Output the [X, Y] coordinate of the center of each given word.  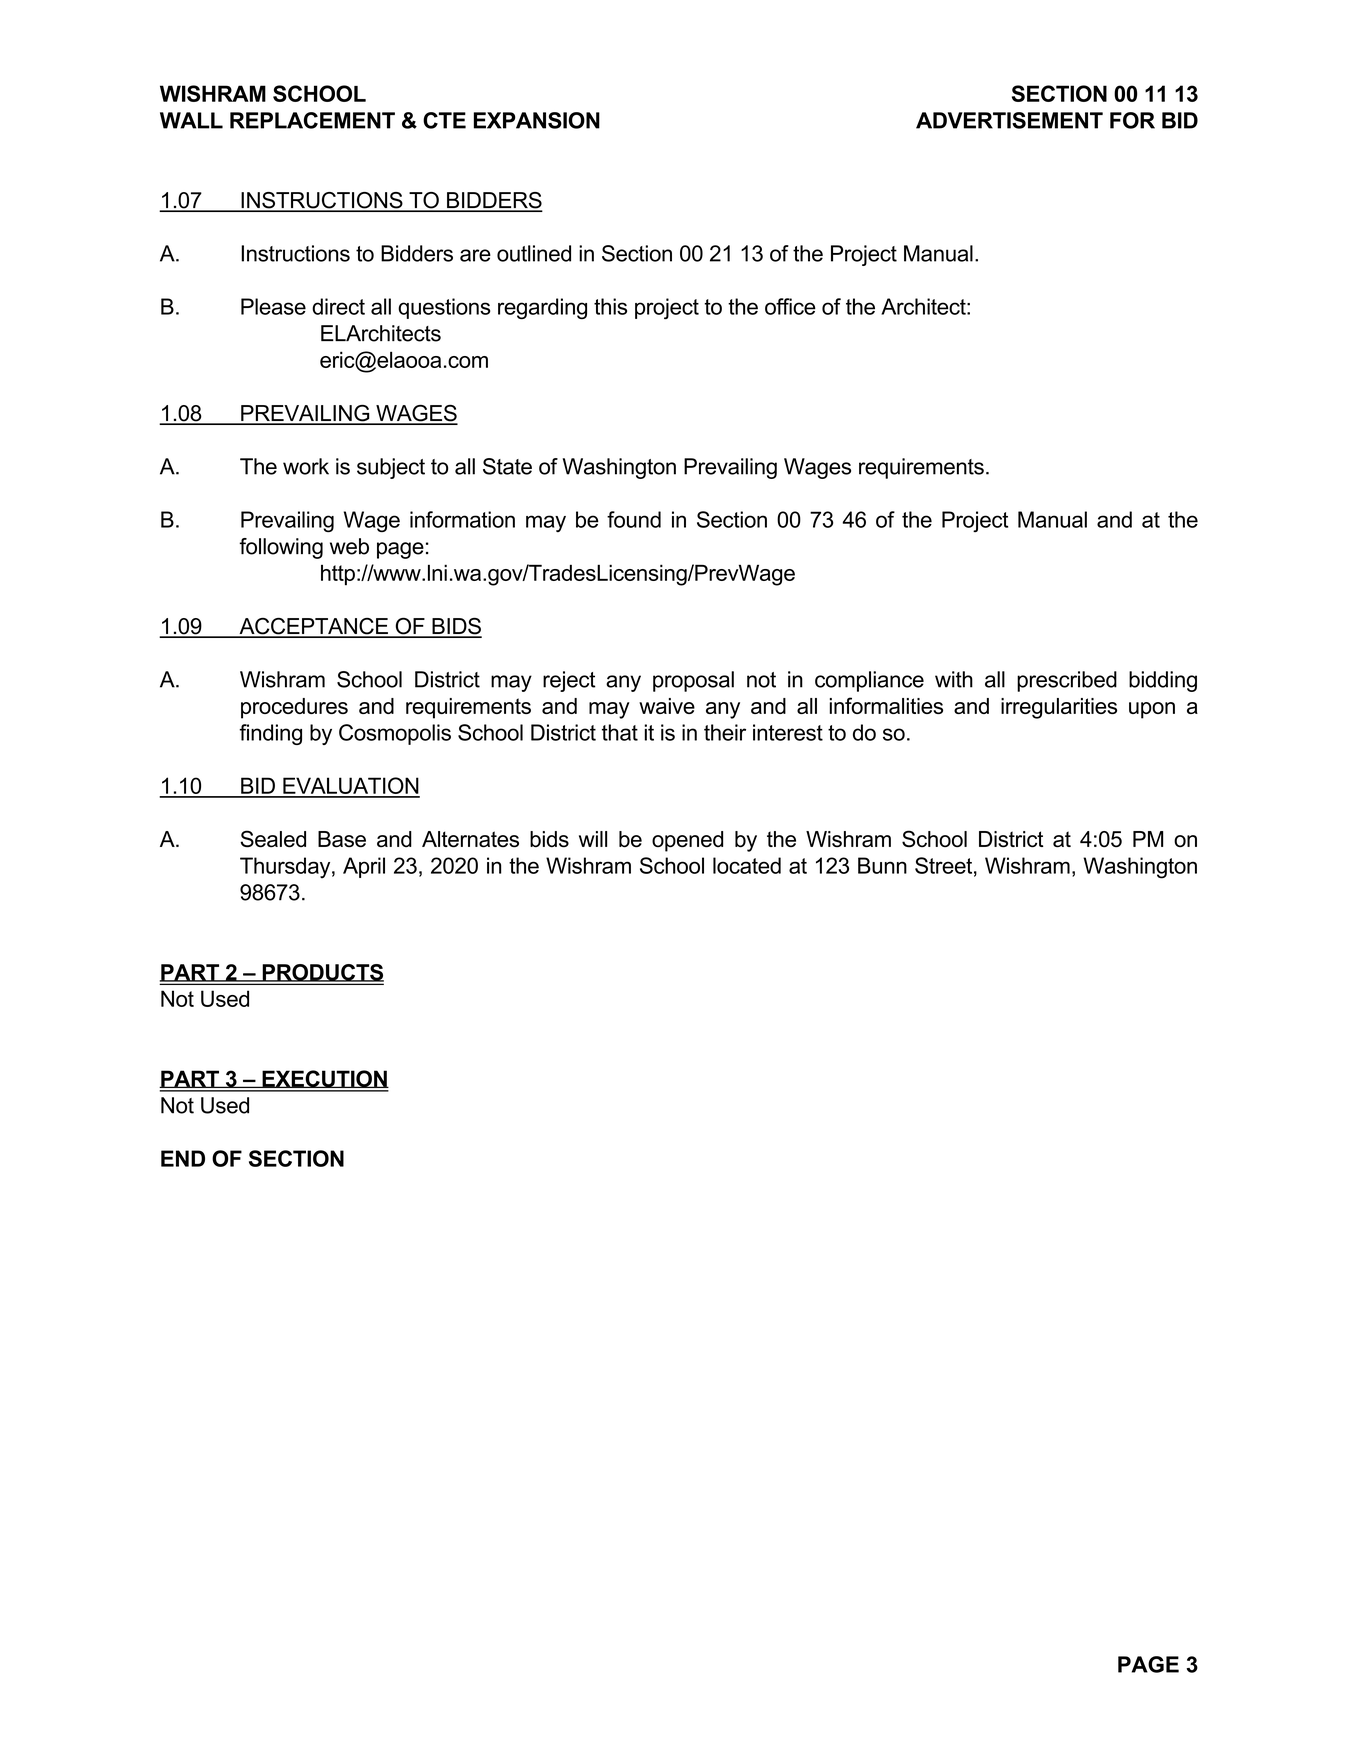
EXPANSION [537, 120]
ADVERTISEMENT [1009, 120]
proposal [693, 681]
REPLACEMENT [312, 120]
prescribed [1067, 681]
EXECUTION [324, 1079]
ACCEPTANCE [313, 627]
